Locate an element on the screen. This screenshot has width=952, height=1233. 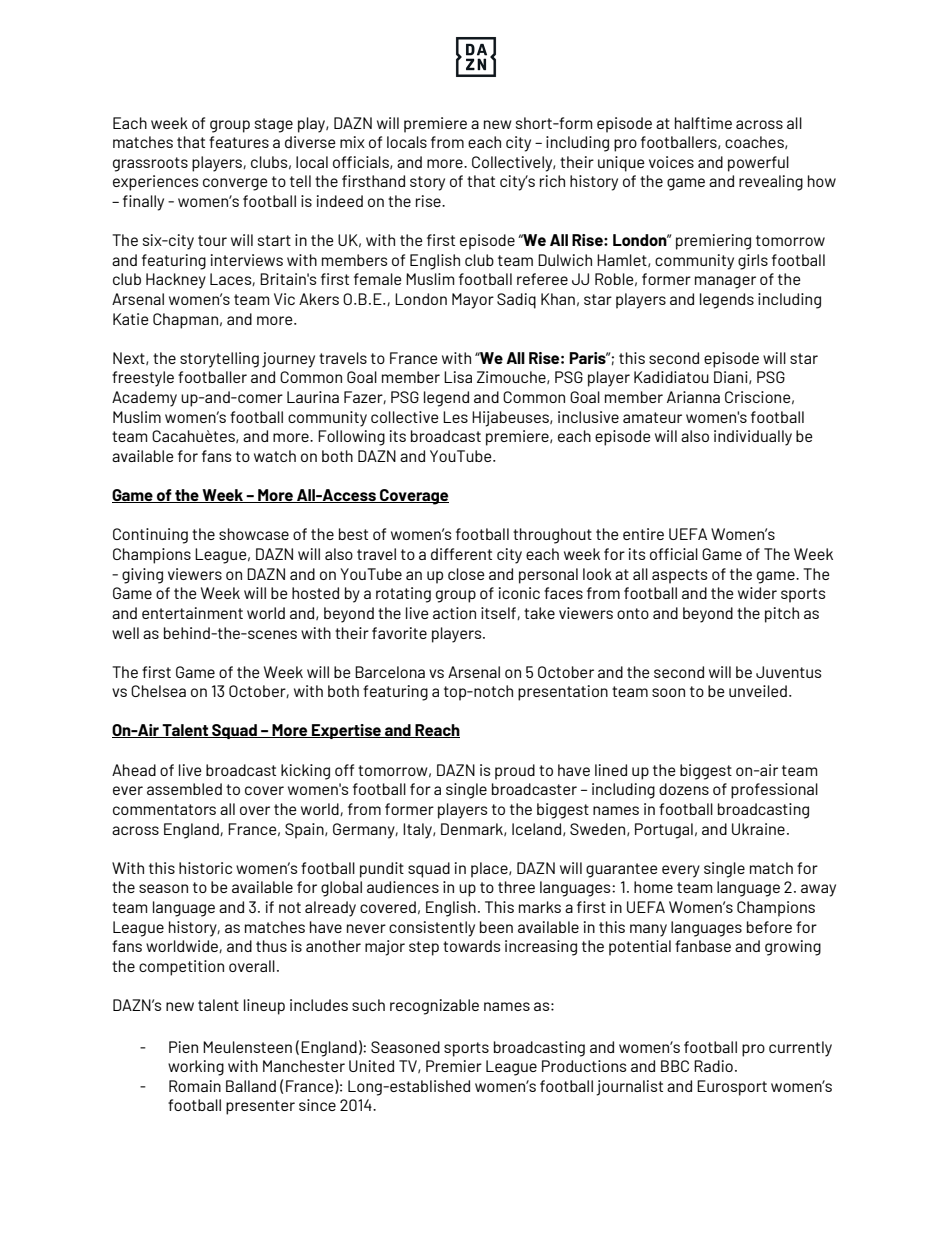
rich is located at coordinates (552, 181).
